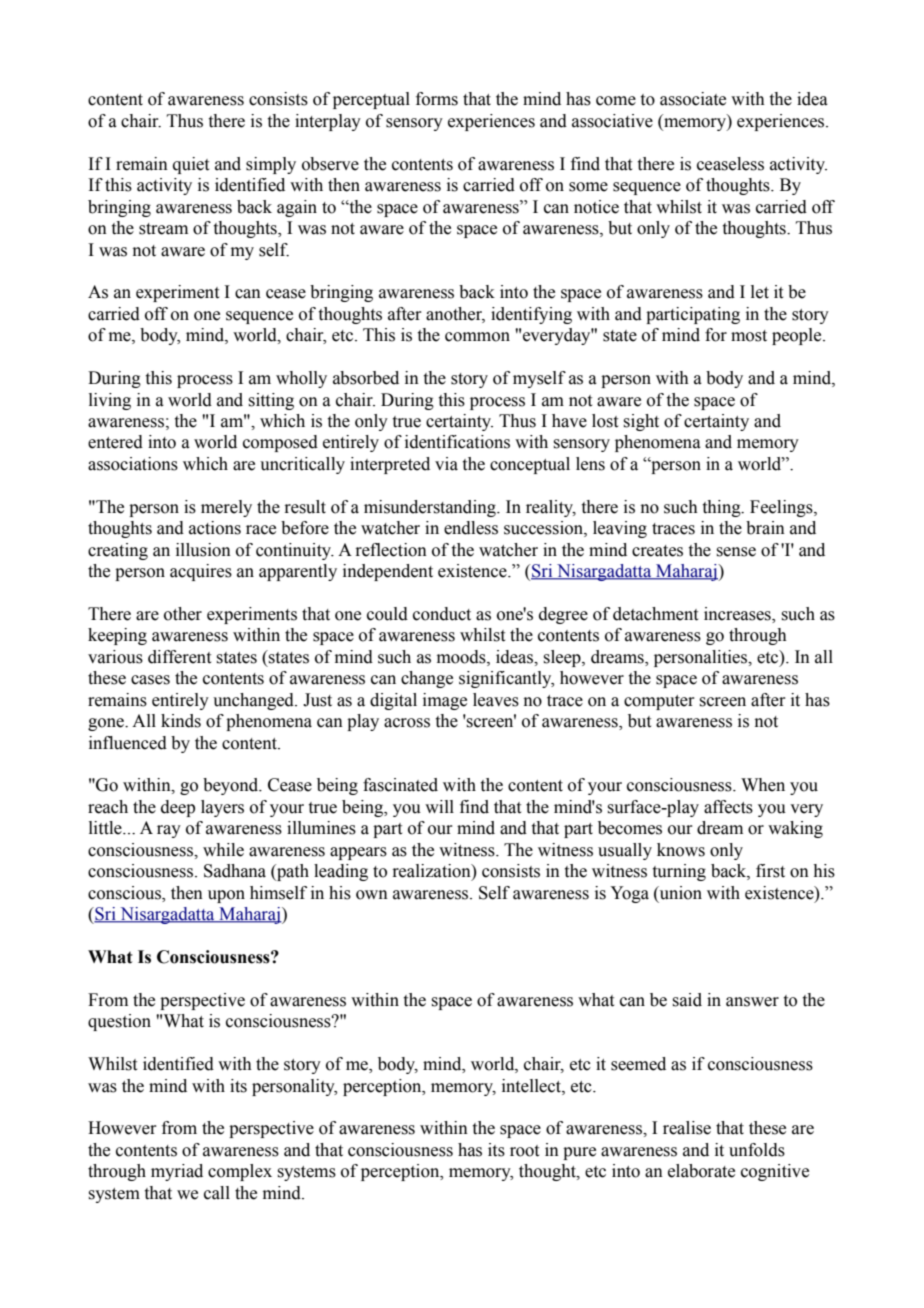 The height and width of the image is (1308, 924). Describe the element at coordinates (738, 615) in the image. I see `increases` at that location.
